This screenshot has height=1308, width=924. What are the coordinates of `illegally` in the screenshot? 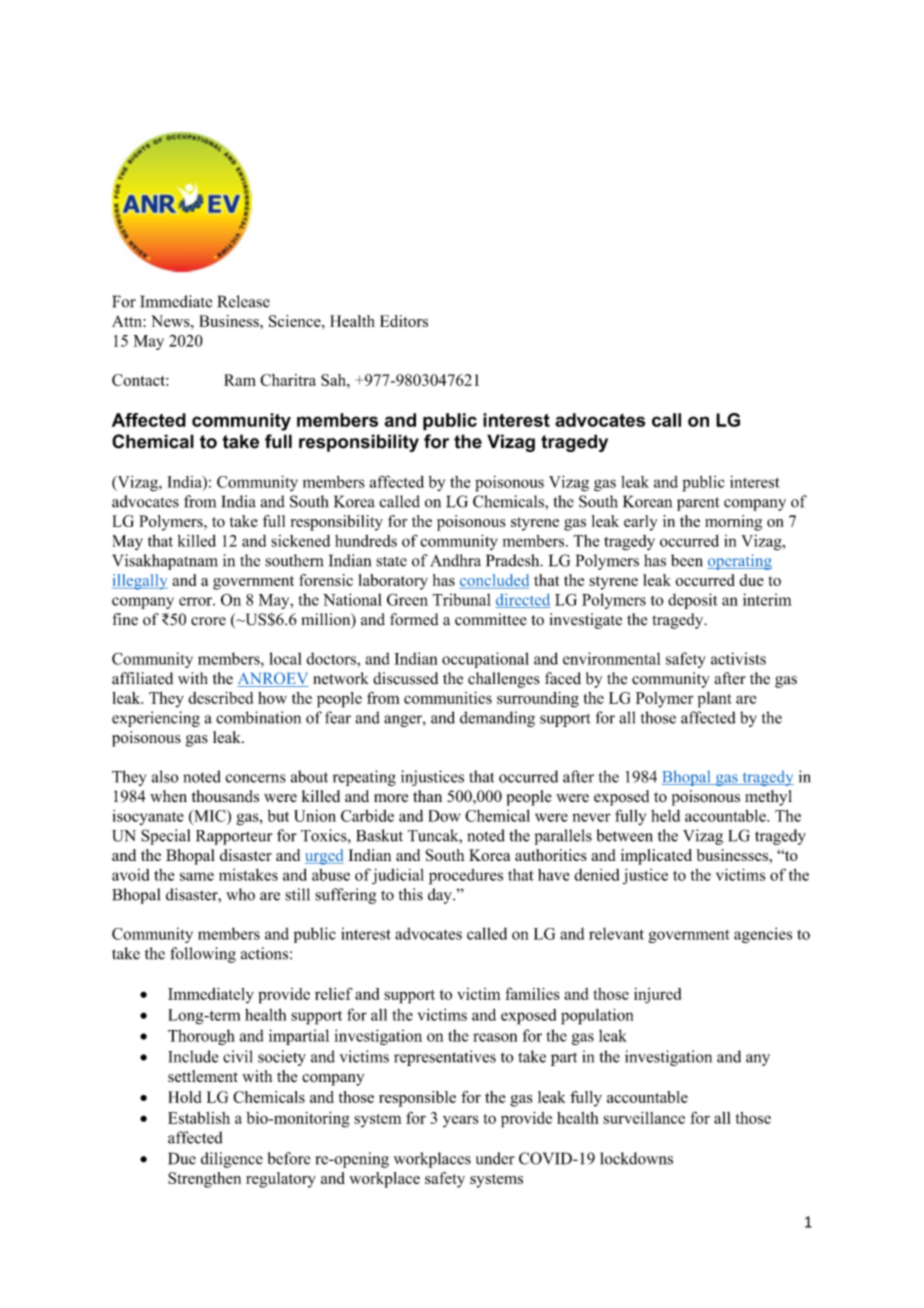 It's located at (140, 582).
